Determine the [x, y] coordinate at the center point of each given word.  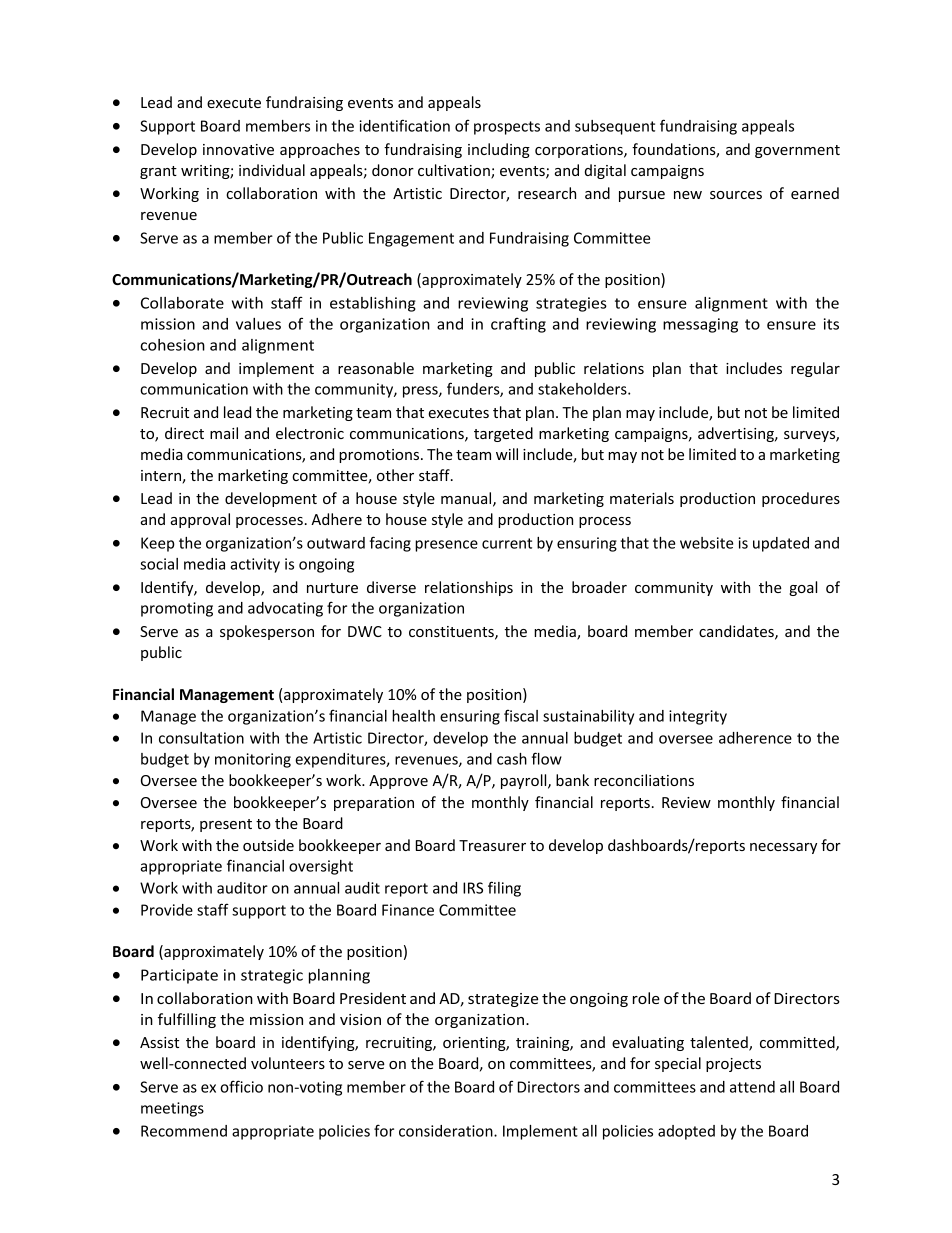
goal [803, 588]
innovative [238, 149]
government [797, 151]
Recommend [184, 1131]
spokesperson [267, 632]
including [499, 150]
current [507, 543]
